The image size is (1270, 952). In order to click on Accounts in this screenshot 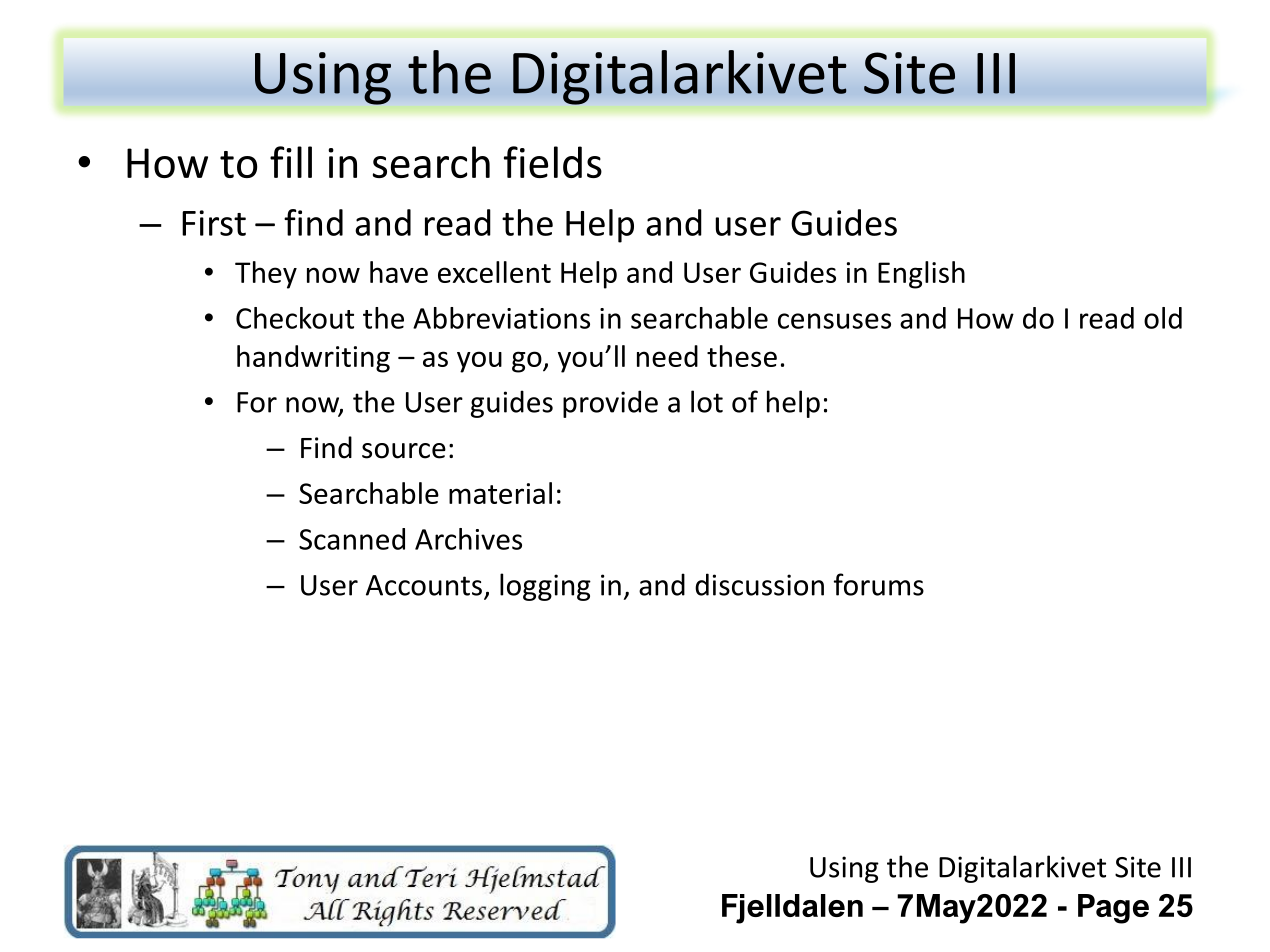, I will do `click(424, 585)`.
